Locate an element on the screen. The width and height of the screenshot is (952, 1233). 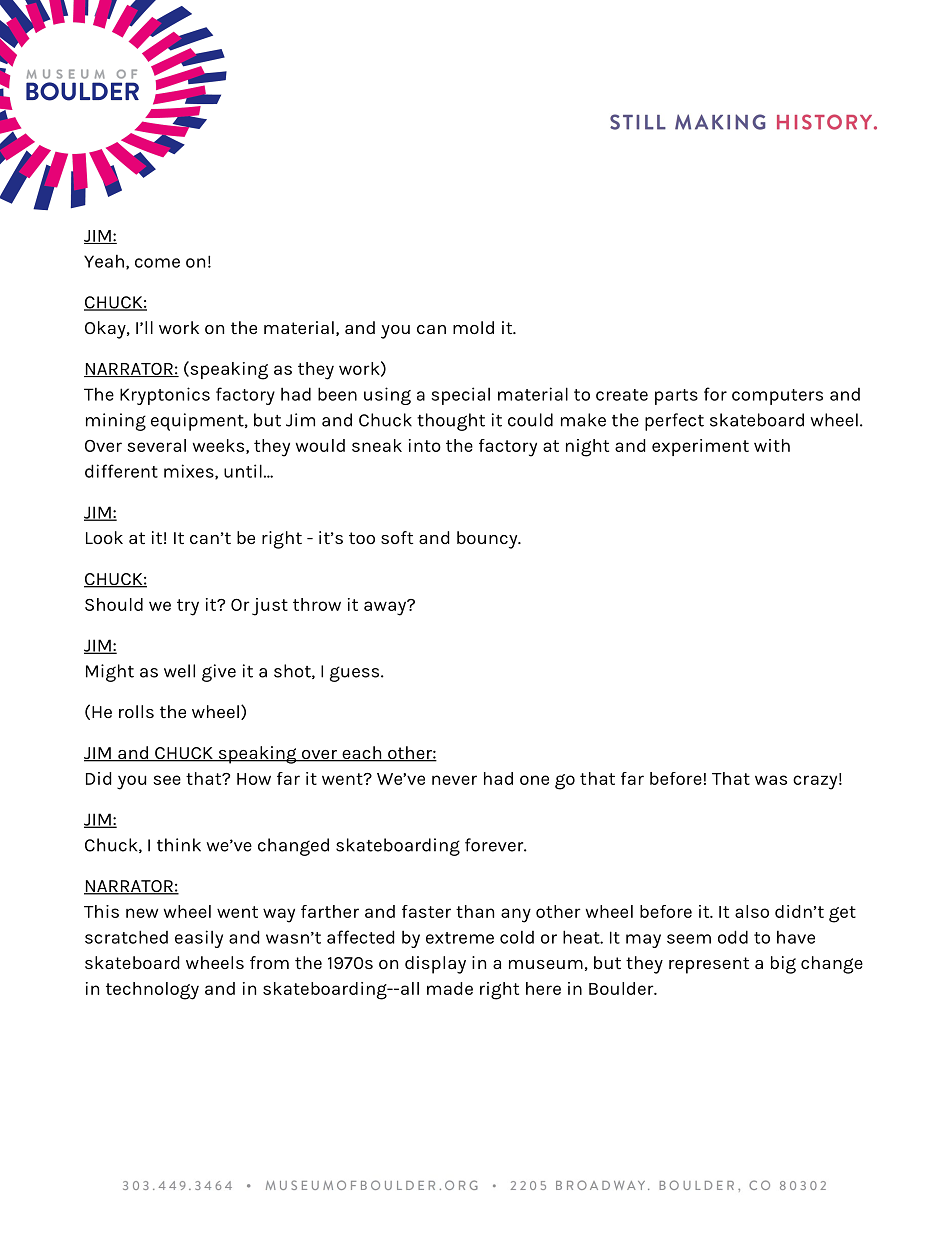
one is located at coordinates (534, 780).
